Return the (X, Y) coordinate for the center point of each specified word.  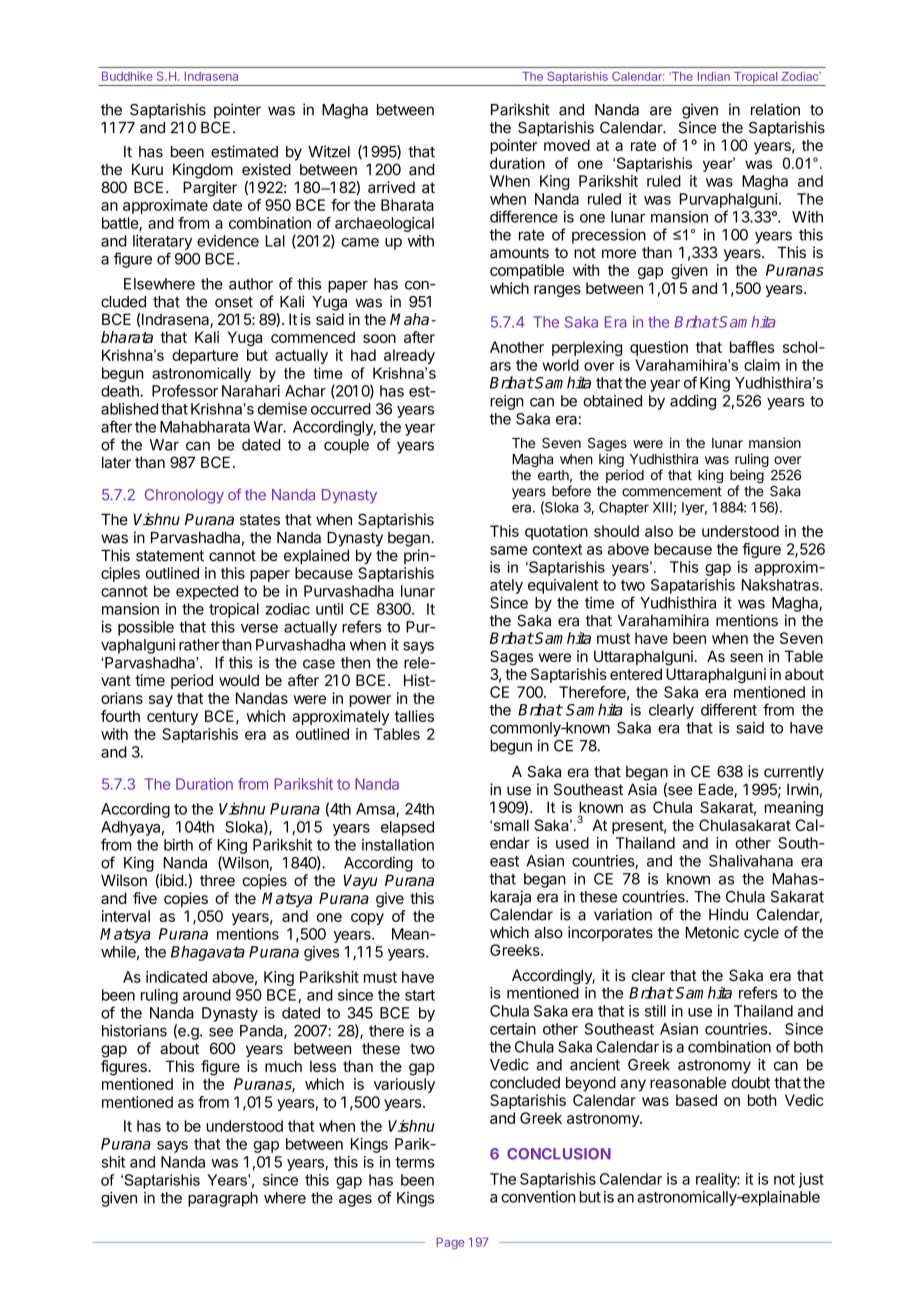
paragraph (223, 1199)
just (811, 1180)
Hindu (728, 914)
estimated (244, 151)
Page (450, 1243)
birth (178, 845)
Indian (714, 76)
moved (567, 145)
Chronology (184, 496)
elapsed (407, 828)
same (508, 550)
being (747, 477)
